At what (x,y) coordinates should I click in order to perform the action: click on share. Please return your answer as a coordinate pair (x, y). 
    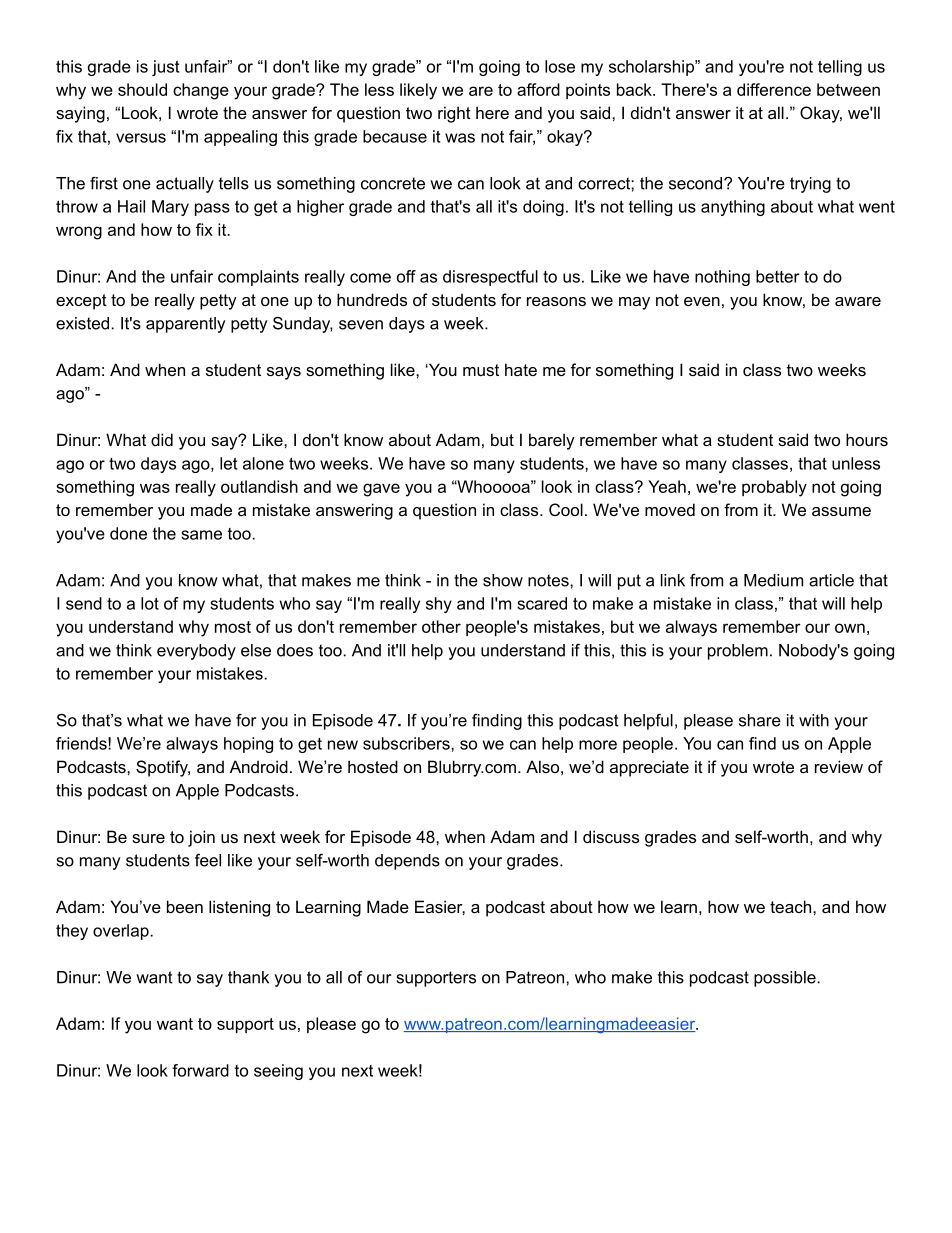
    Looking at the image, I should click on (760, 720).
